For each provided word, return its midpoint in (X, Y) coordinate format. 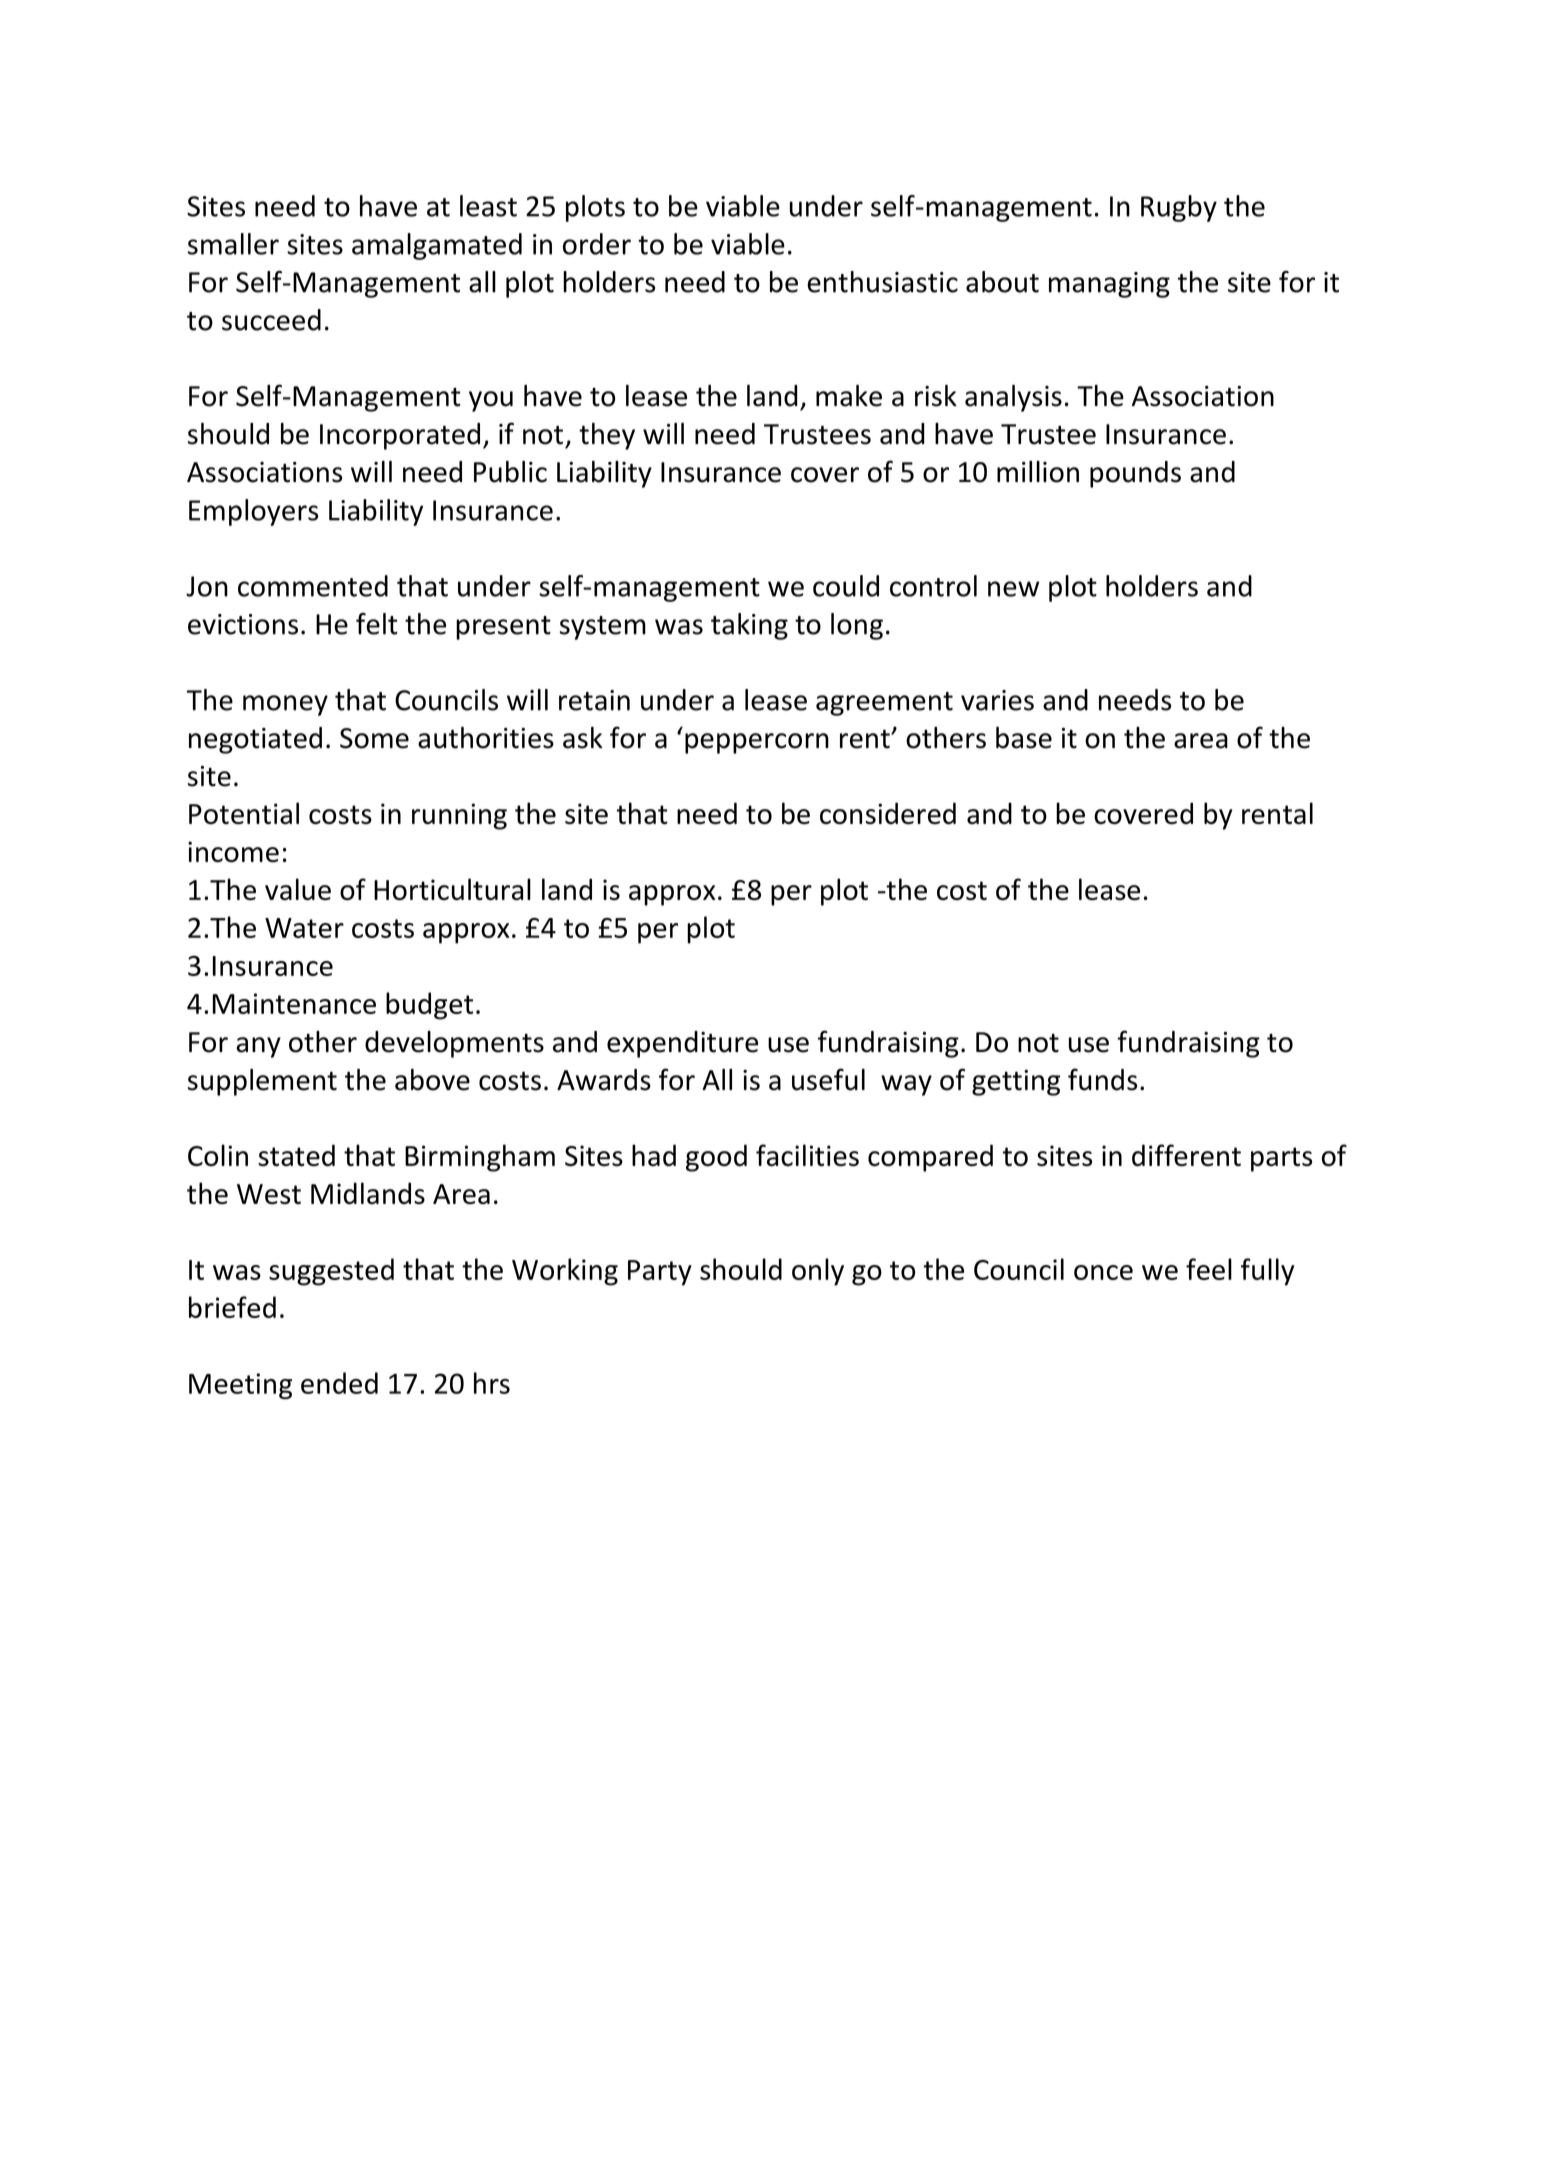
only (818, 1272)
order (597, 244)
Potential (244, 813)
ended (339, 1383)
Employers (253, 512)
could (846, 586)
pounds (1135, 474)
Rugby (1179, 208)
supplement (262, 1082)
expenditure (682, 1044)
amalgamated (437, 246)
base (1024, 738)
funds (1102, 1079)
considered (888, 813)
